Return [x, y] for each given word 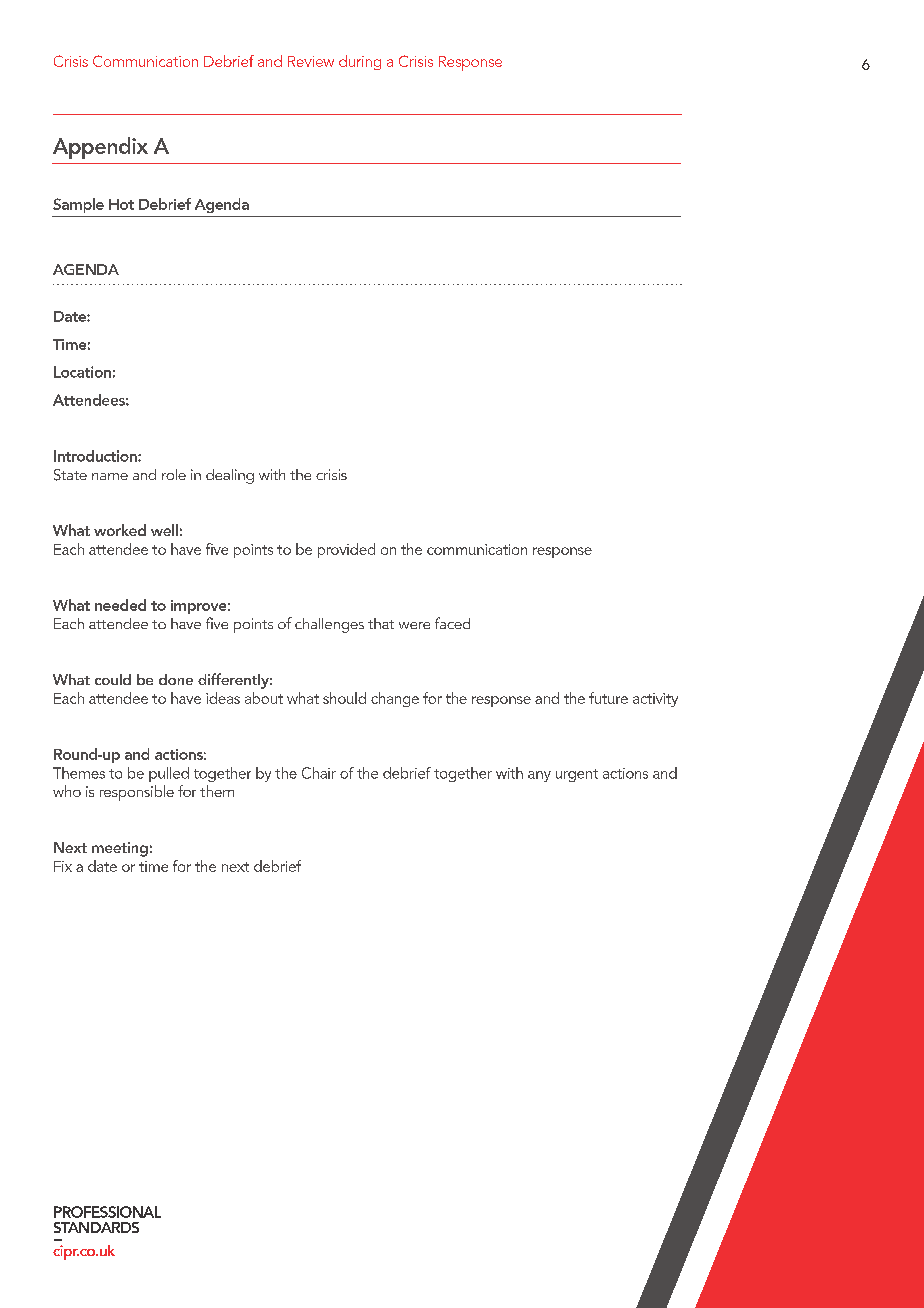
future [608, 698]
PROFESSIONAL [107, 1212]
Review [311, 61]
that [381, 623]
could [113, 679]
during [360, 62]
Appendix [100, 148]
